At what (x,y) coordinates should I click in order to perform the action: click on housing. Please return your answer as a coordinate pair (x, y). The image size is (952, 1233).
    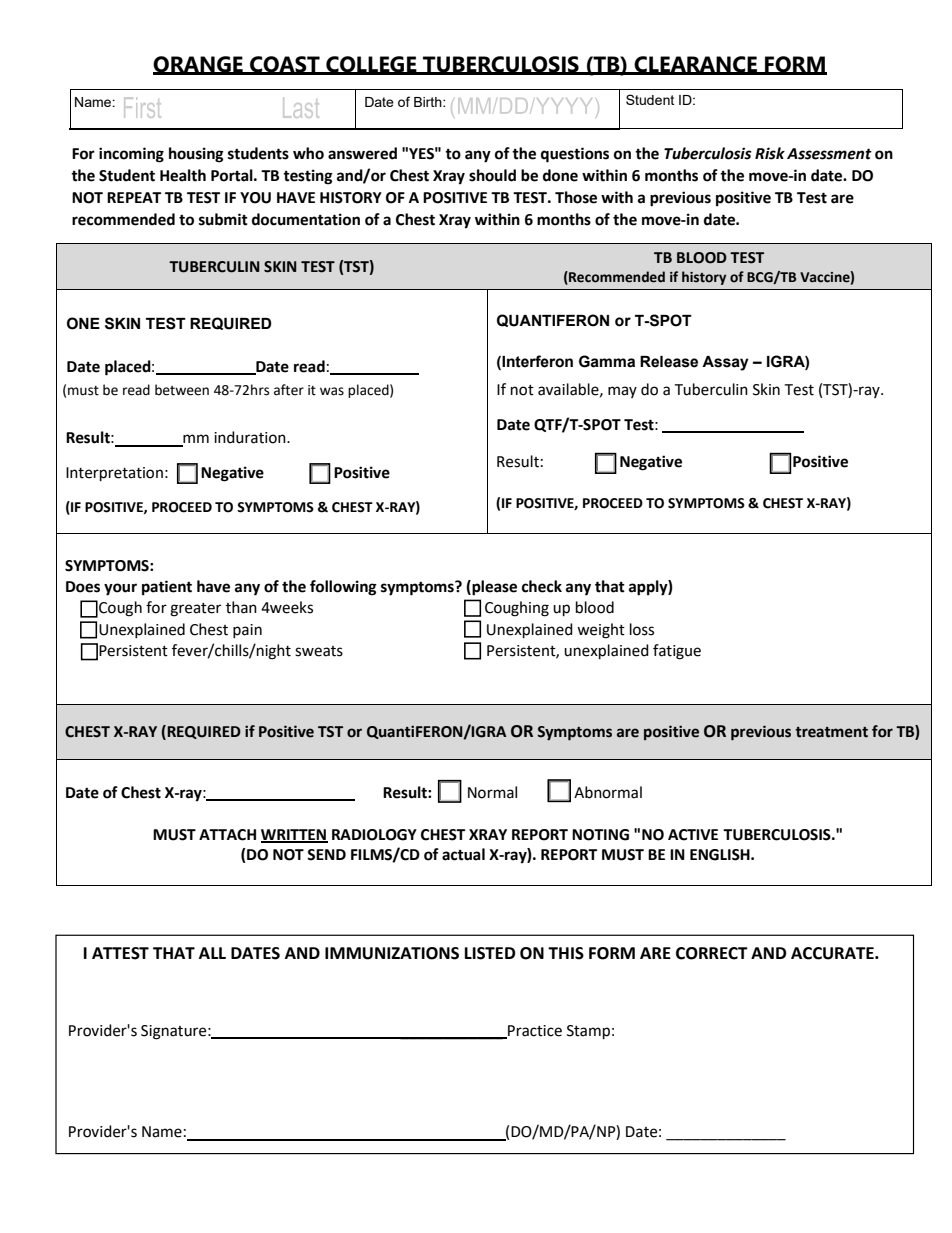
    Looking at the image, I should click on (196, 155).
